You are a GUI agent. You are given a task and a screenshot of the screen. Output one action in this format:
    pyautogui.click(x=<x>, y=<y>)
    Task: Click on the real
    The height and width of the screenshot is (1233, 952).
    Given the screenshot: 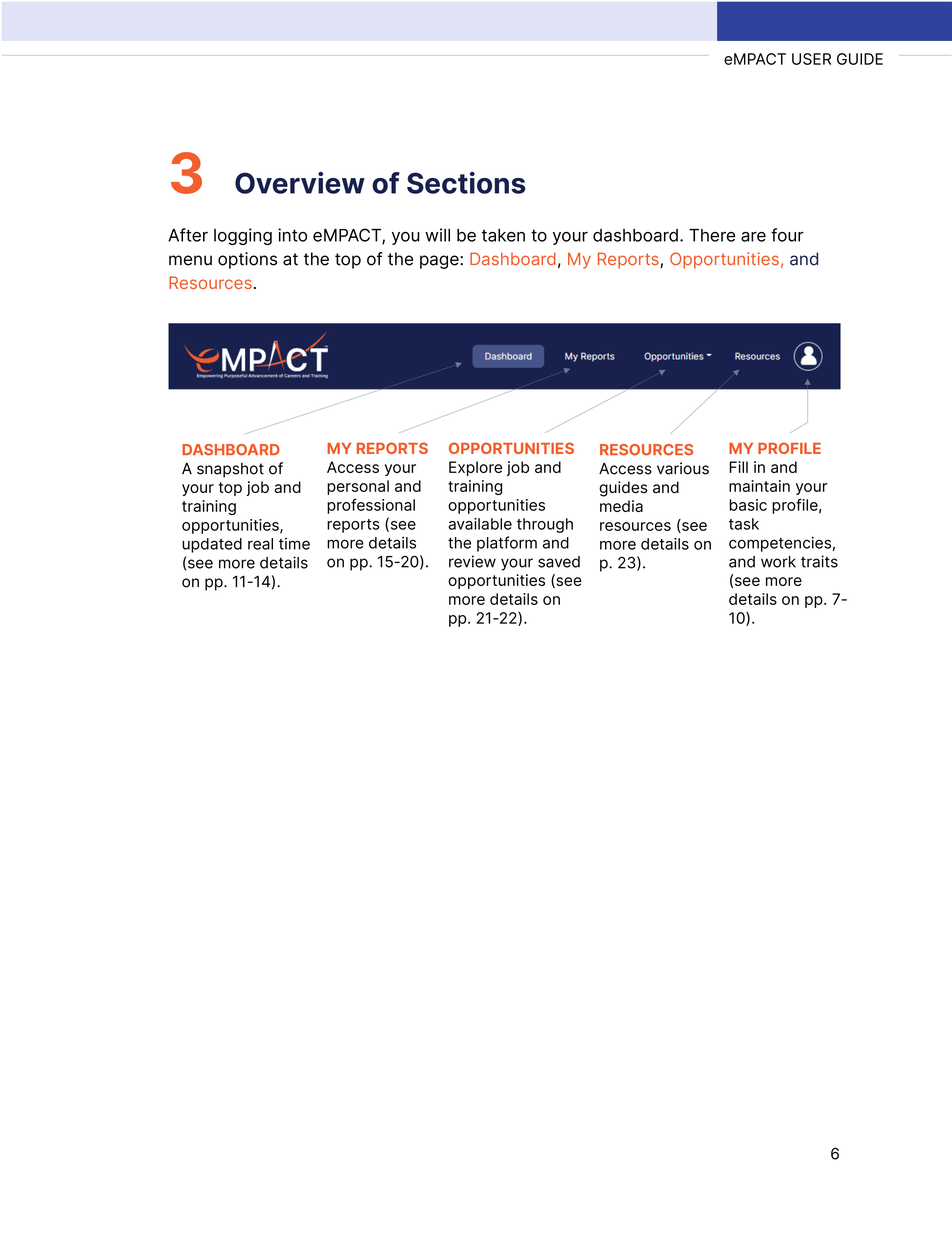 What is the action you would take?
    pyautogui.click(x=260, y=544)
